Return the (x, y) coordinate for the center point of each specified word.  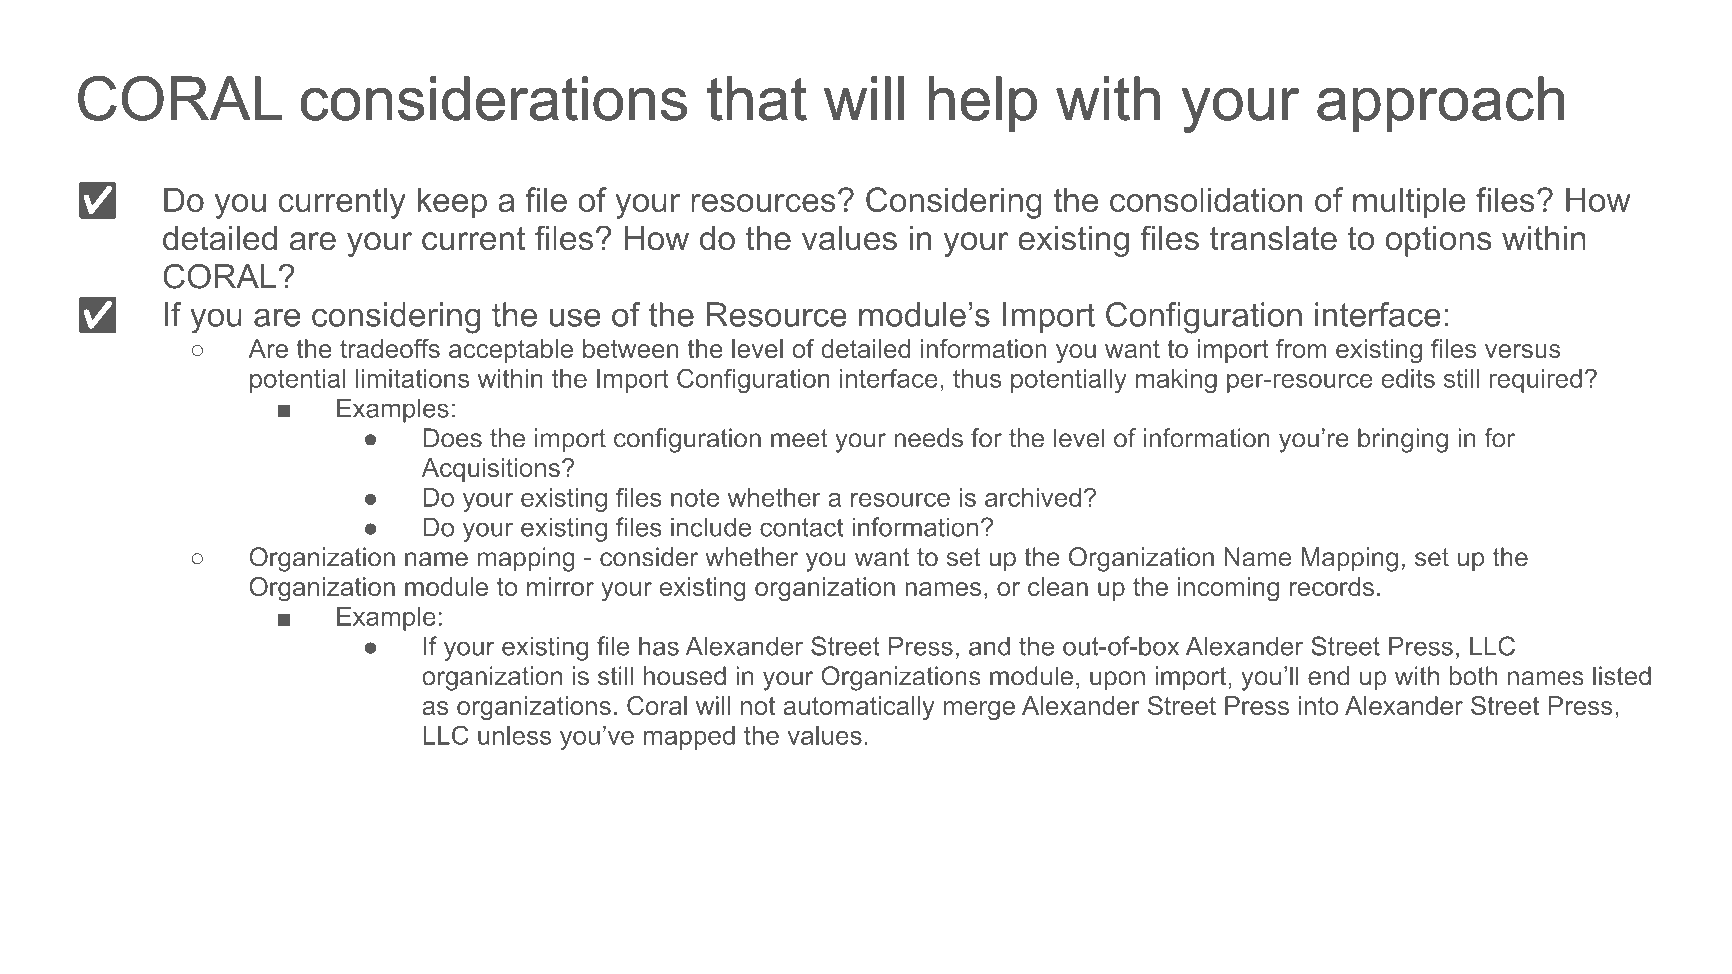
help (982, 104)
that (757, 98)
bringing (1403, 440)
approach (1440, 104)
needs (928, 438)
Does (452, 438)
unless (514, 735)
